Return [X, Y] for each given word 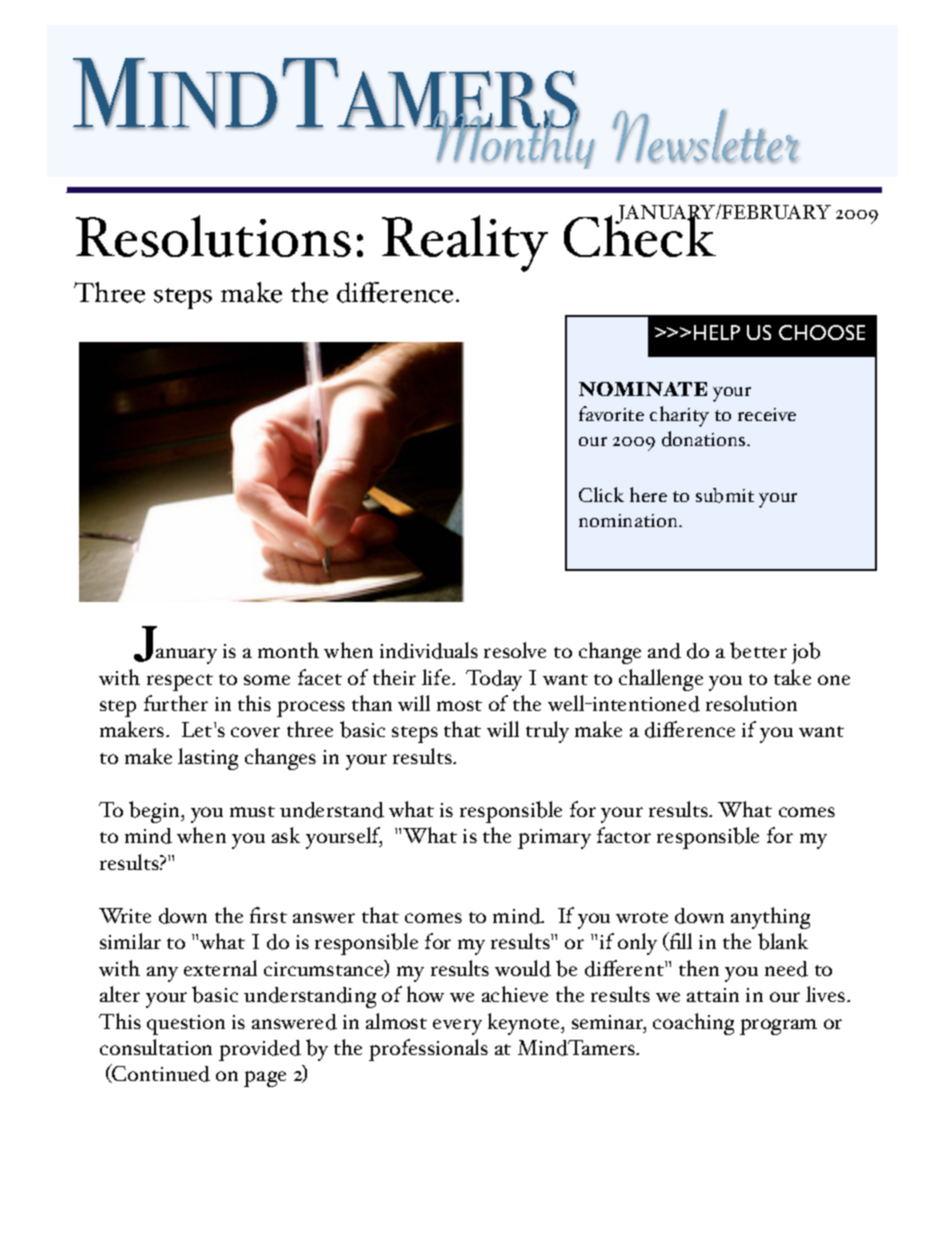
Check [641, 235]
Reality [465, 243]
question [186, 1025]
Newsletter [705, 136]
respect [180, 682]
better [758, 650]
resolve [515, 650]
